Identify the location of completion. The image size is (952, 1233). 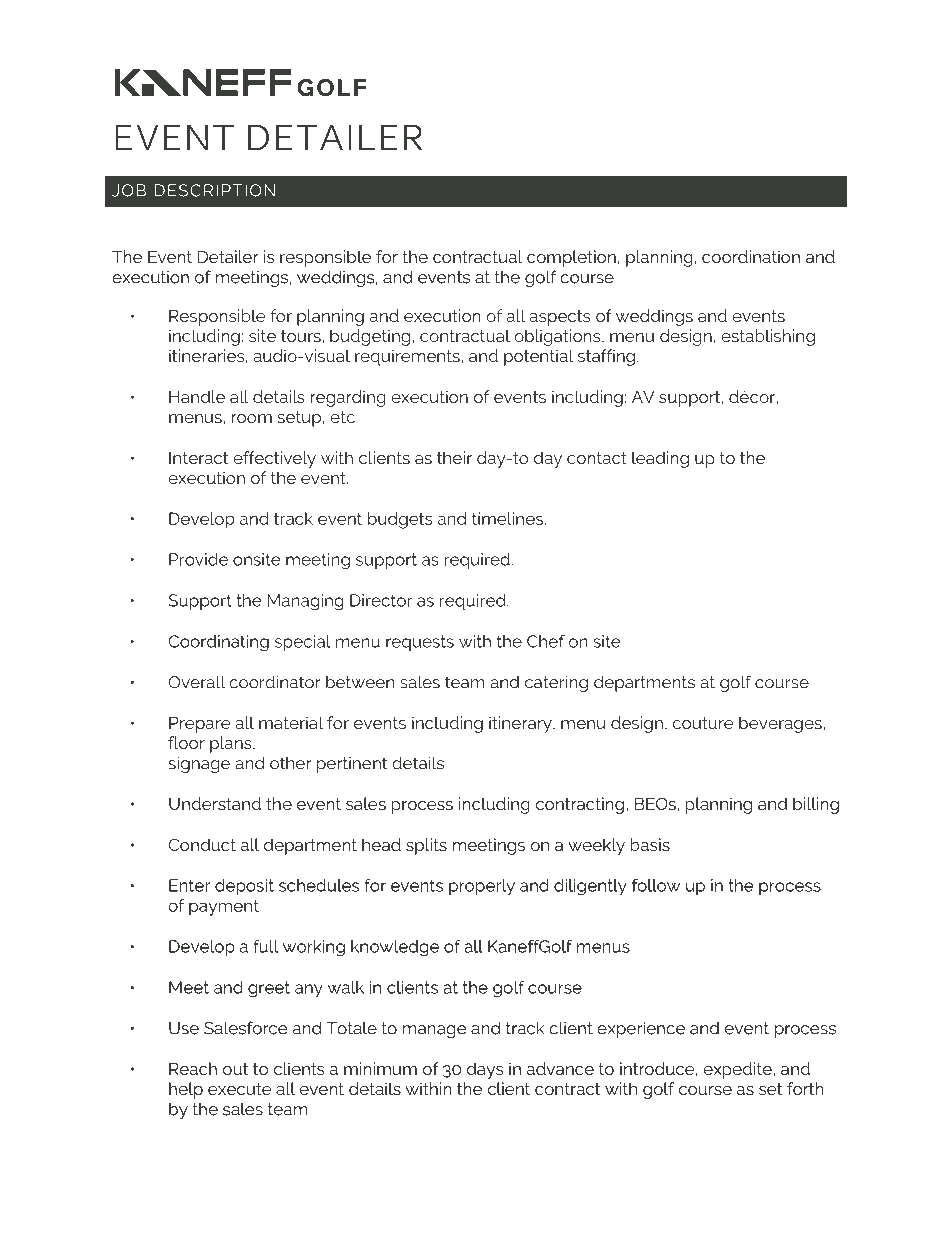
(571, 258).
